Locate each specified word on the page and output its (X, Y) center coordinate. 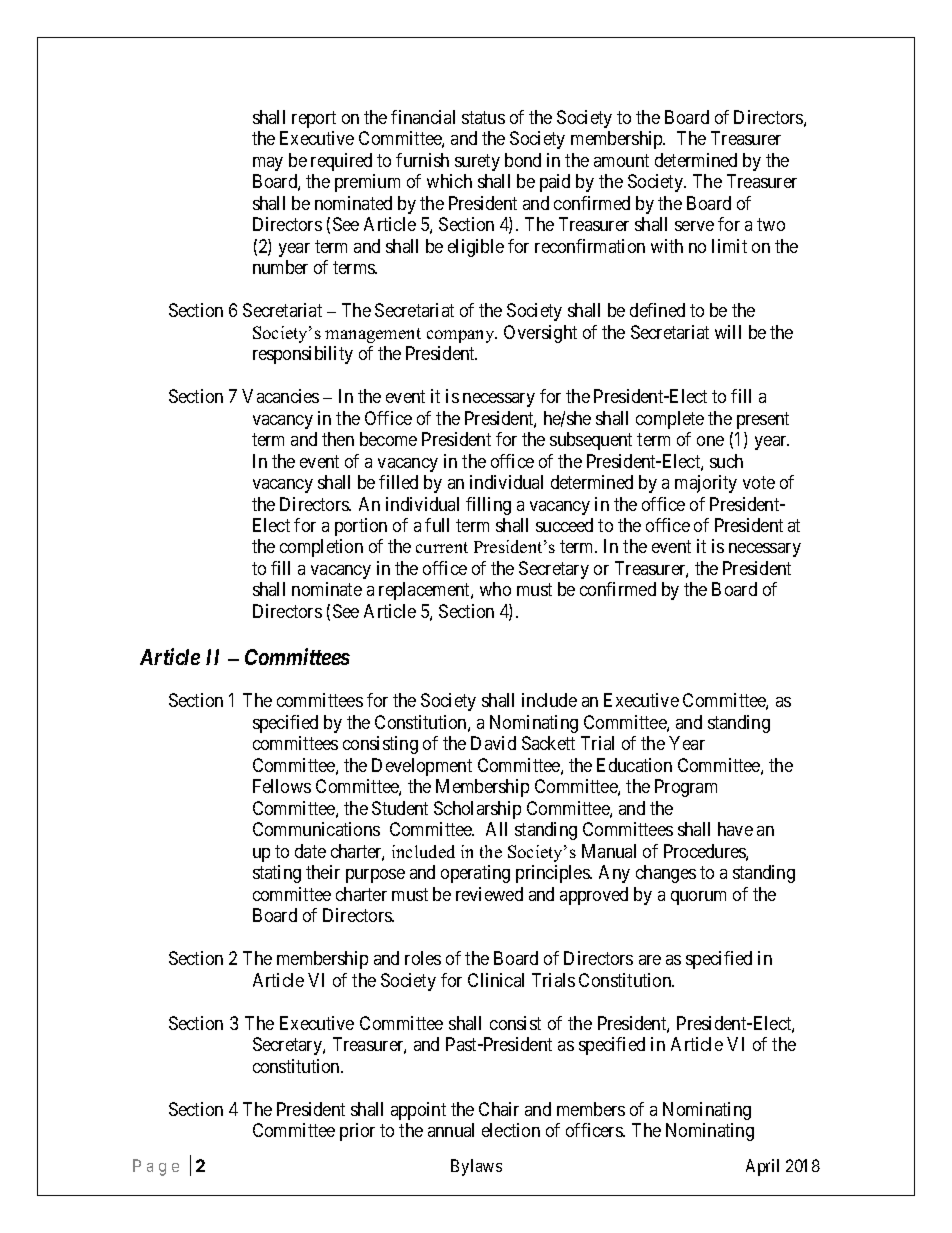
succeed (564, 525)
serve (694, 226)
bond (523, 160)
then (338, 439)
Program (686, 788)
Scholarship (477, 810)
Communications (316, 829)
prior (357, 1132)
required (341, 162)
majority (706, 484)
